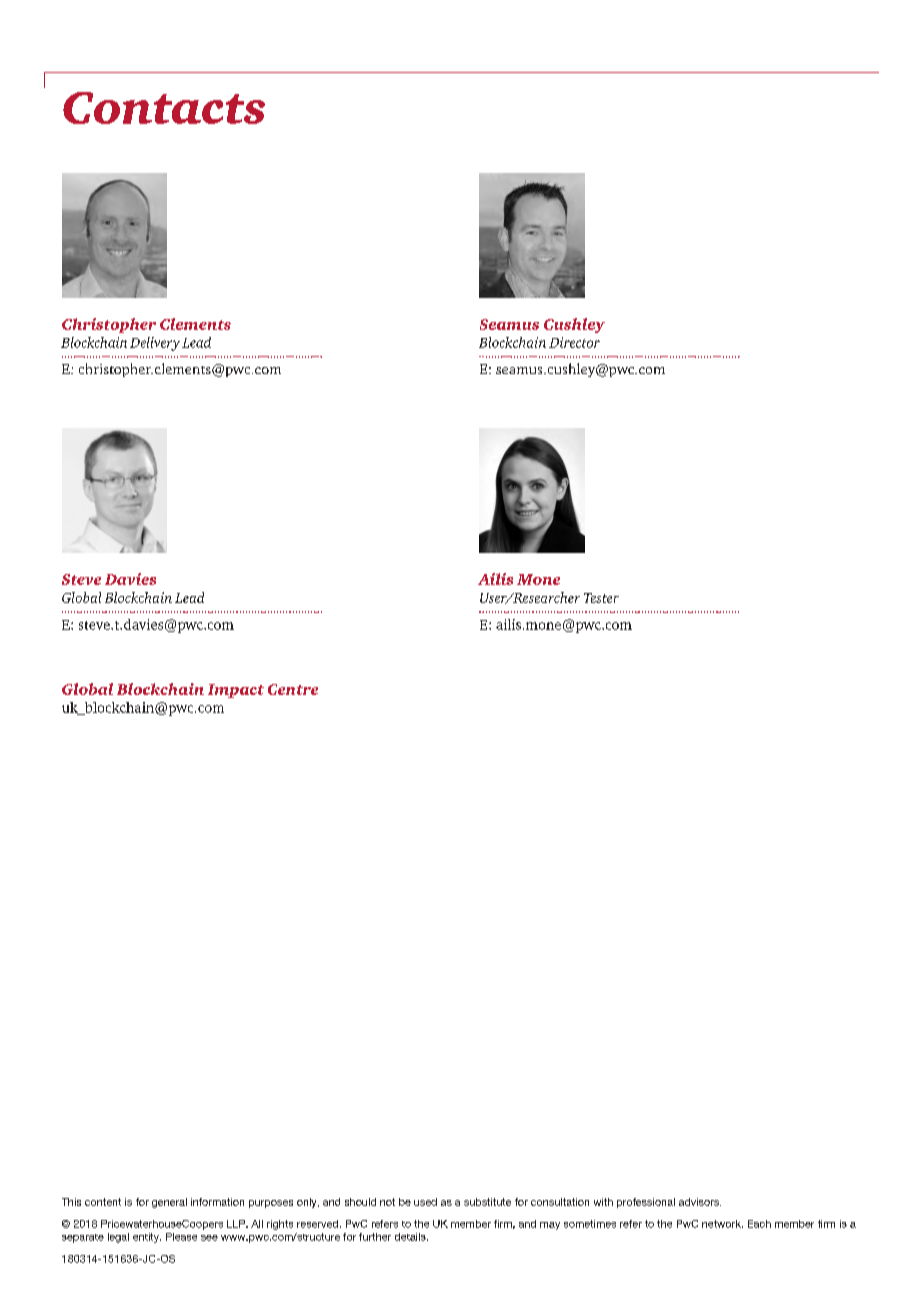  Describe the element at coordinates (387, 1202) in the image. I see `not` at that location.
